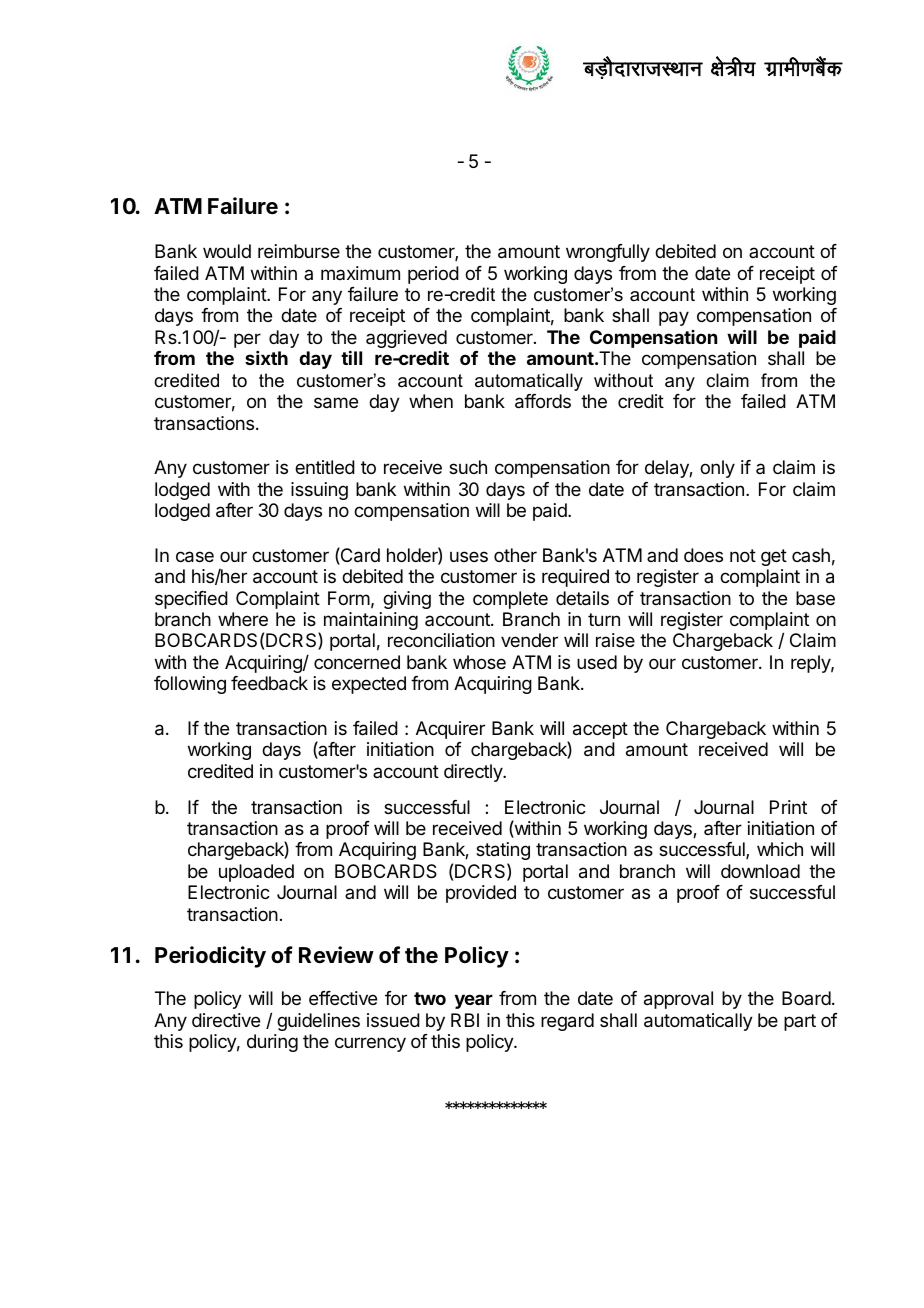 Image resolution: width=924 pixels, height=1308 pixels. What do you see at coordinates (515, 555) in the screenshot?
I see `other` at bounding box center [515, 555].
